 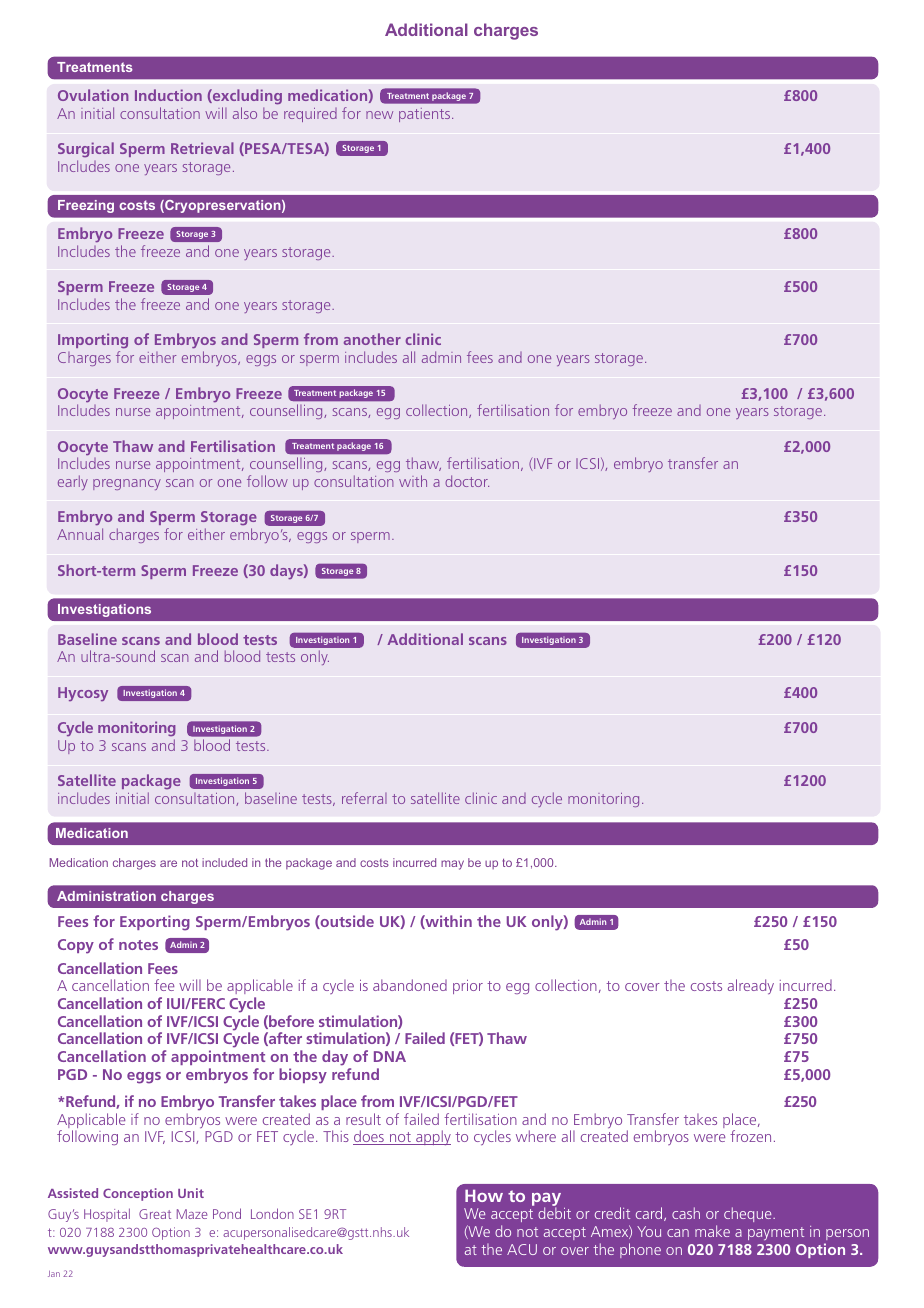 I want to click on notes, so click(x=138, y=945).
